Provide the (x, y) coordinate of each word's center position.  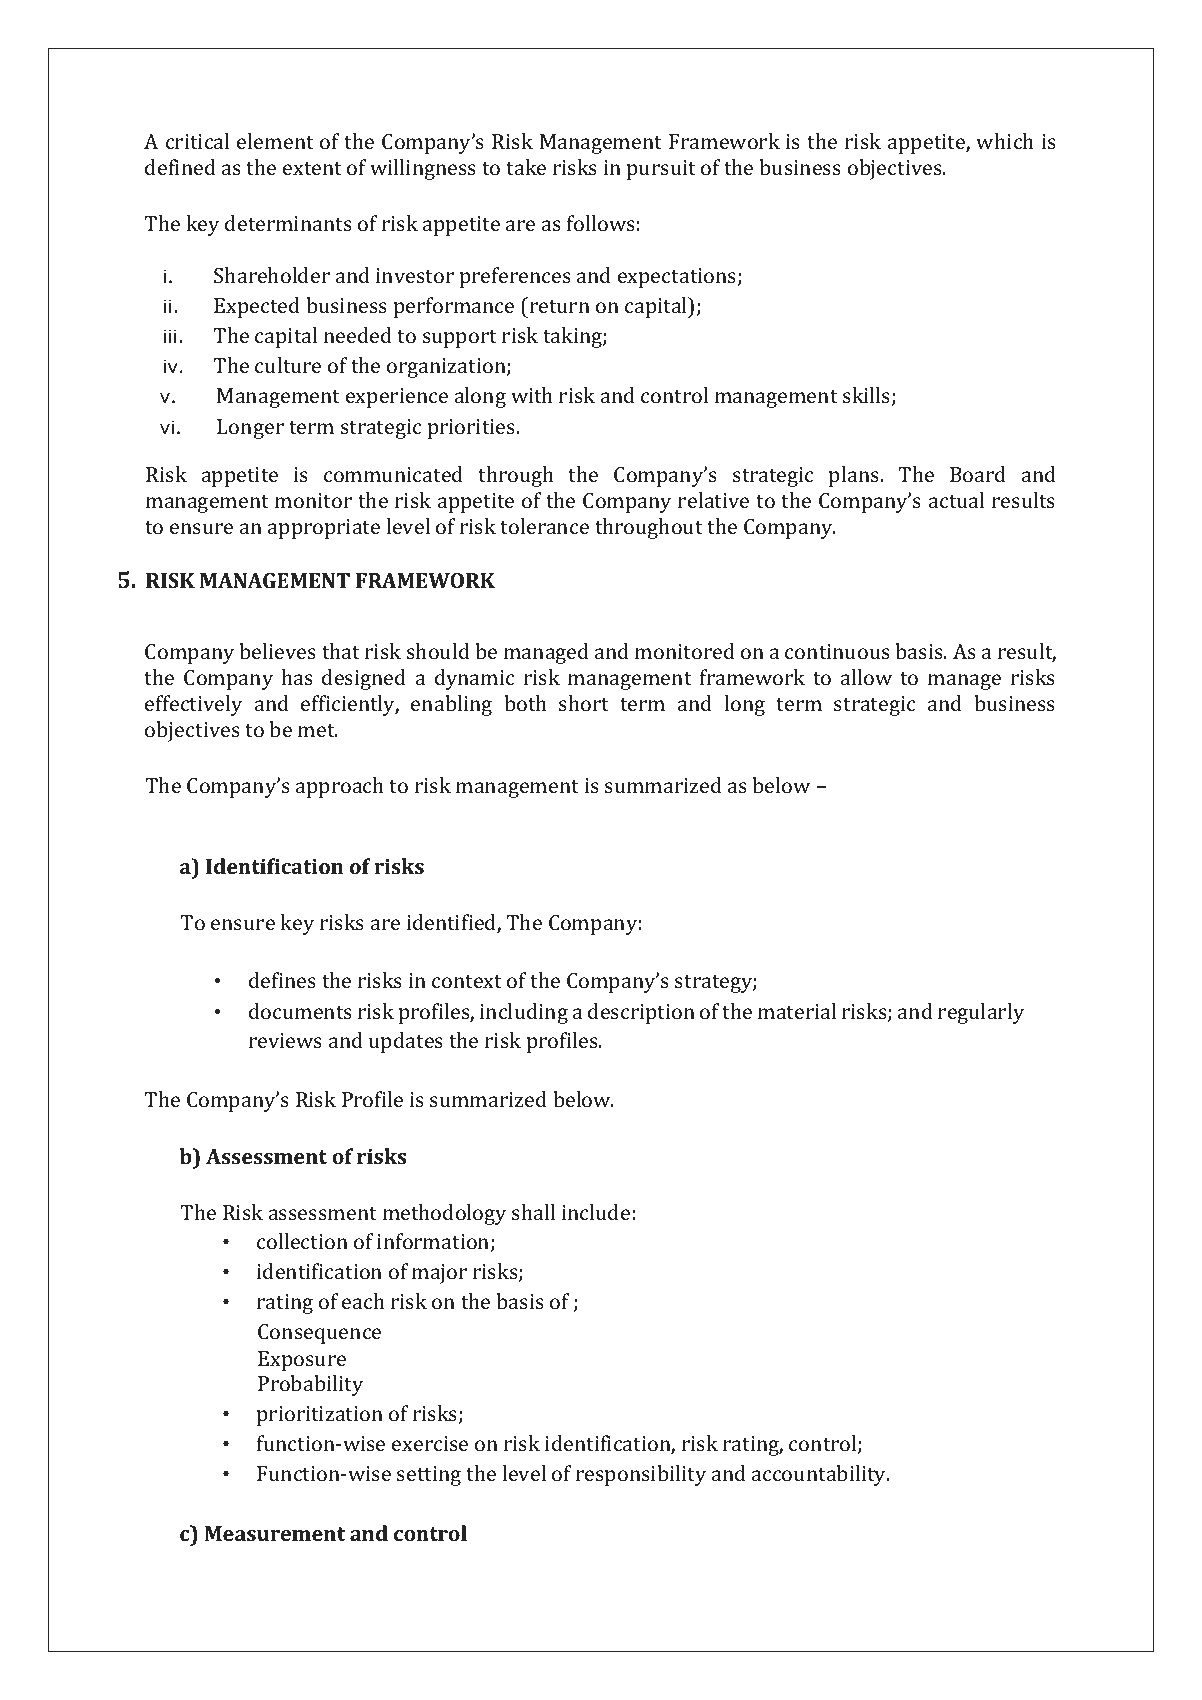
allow (866, 677)
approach (340, 787)
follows (601, 223)
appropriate (324, 529)
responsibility (641, 1475)
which (1005, 141)
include (596, 1212)
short (584, 703)
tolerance (544, 526)
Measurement (275, 1533)
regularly (981, 1013)
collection (302, 1241)
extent (312, 168)
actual (956, 500)
